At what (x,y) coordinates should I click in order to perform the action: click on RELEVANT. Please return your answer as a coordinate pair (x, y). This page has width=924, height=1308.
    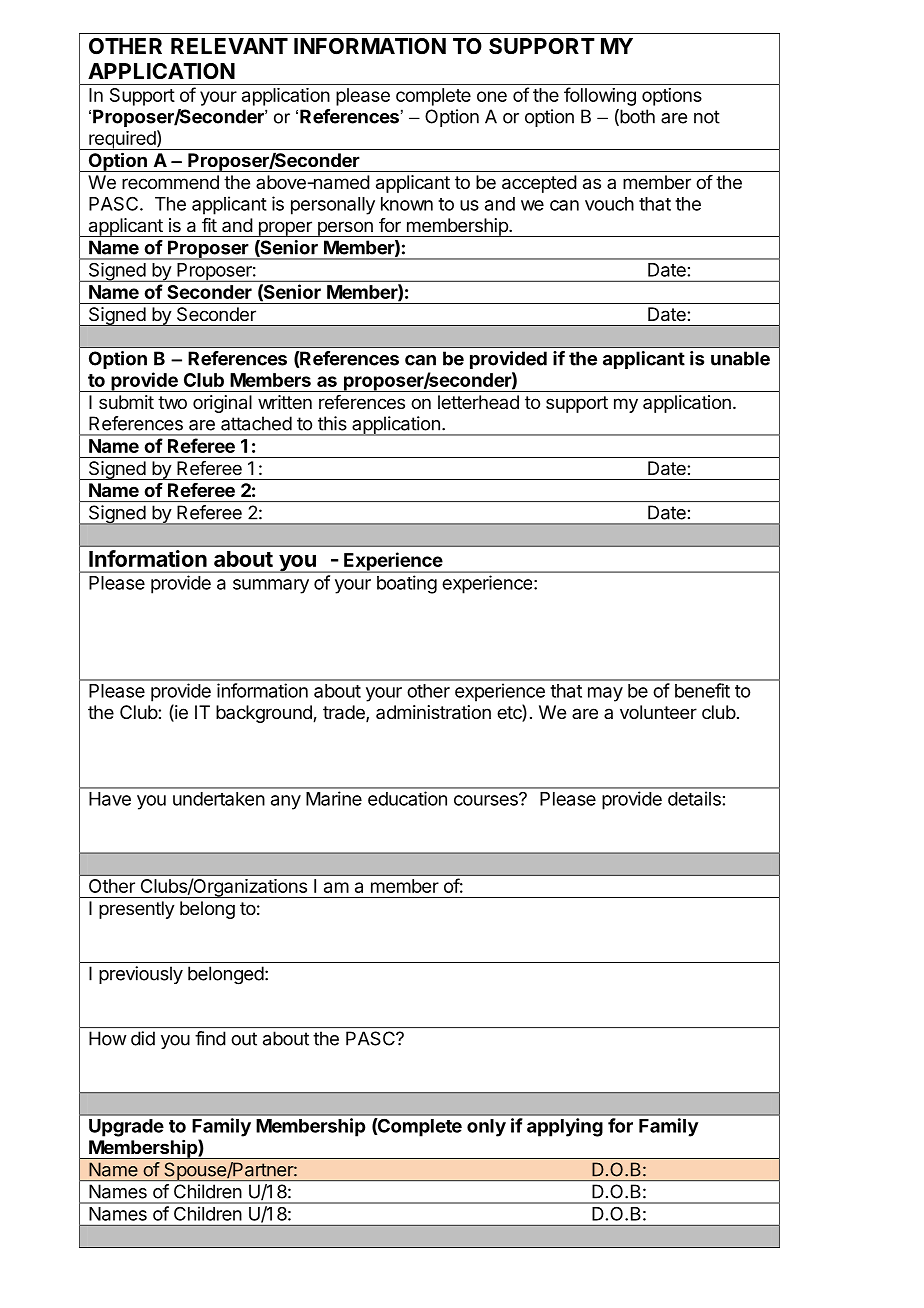
    Looking at the image, I should click on (229, 46).
